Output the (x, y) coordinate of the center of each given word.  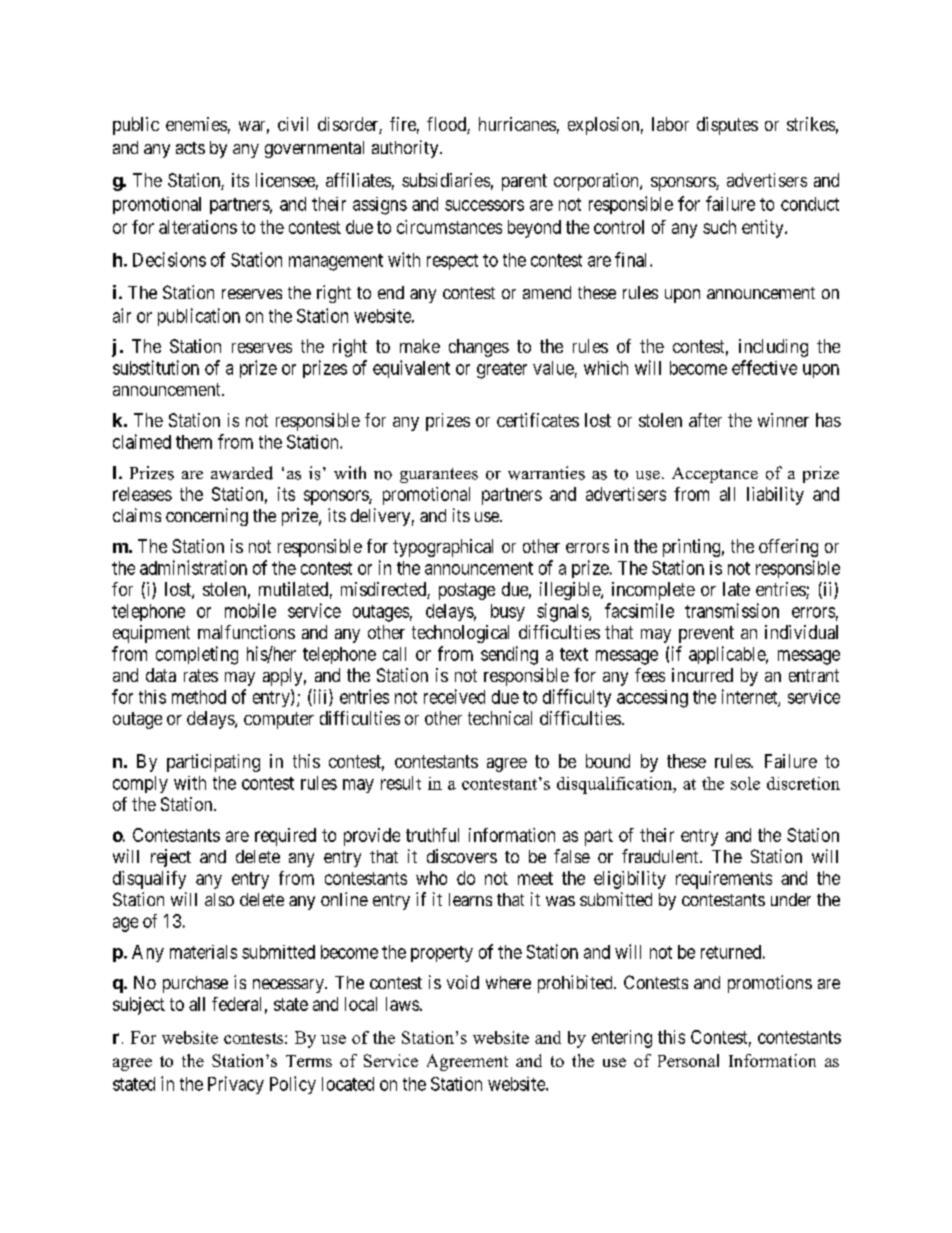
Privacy (236, 1085)
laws (402, 1004)
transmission (732, 610)
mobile (250, 610)
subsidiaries (446, 180)
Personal (688, 1060)
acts (190, 148)
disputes (727, 126)
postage (467, 591)
